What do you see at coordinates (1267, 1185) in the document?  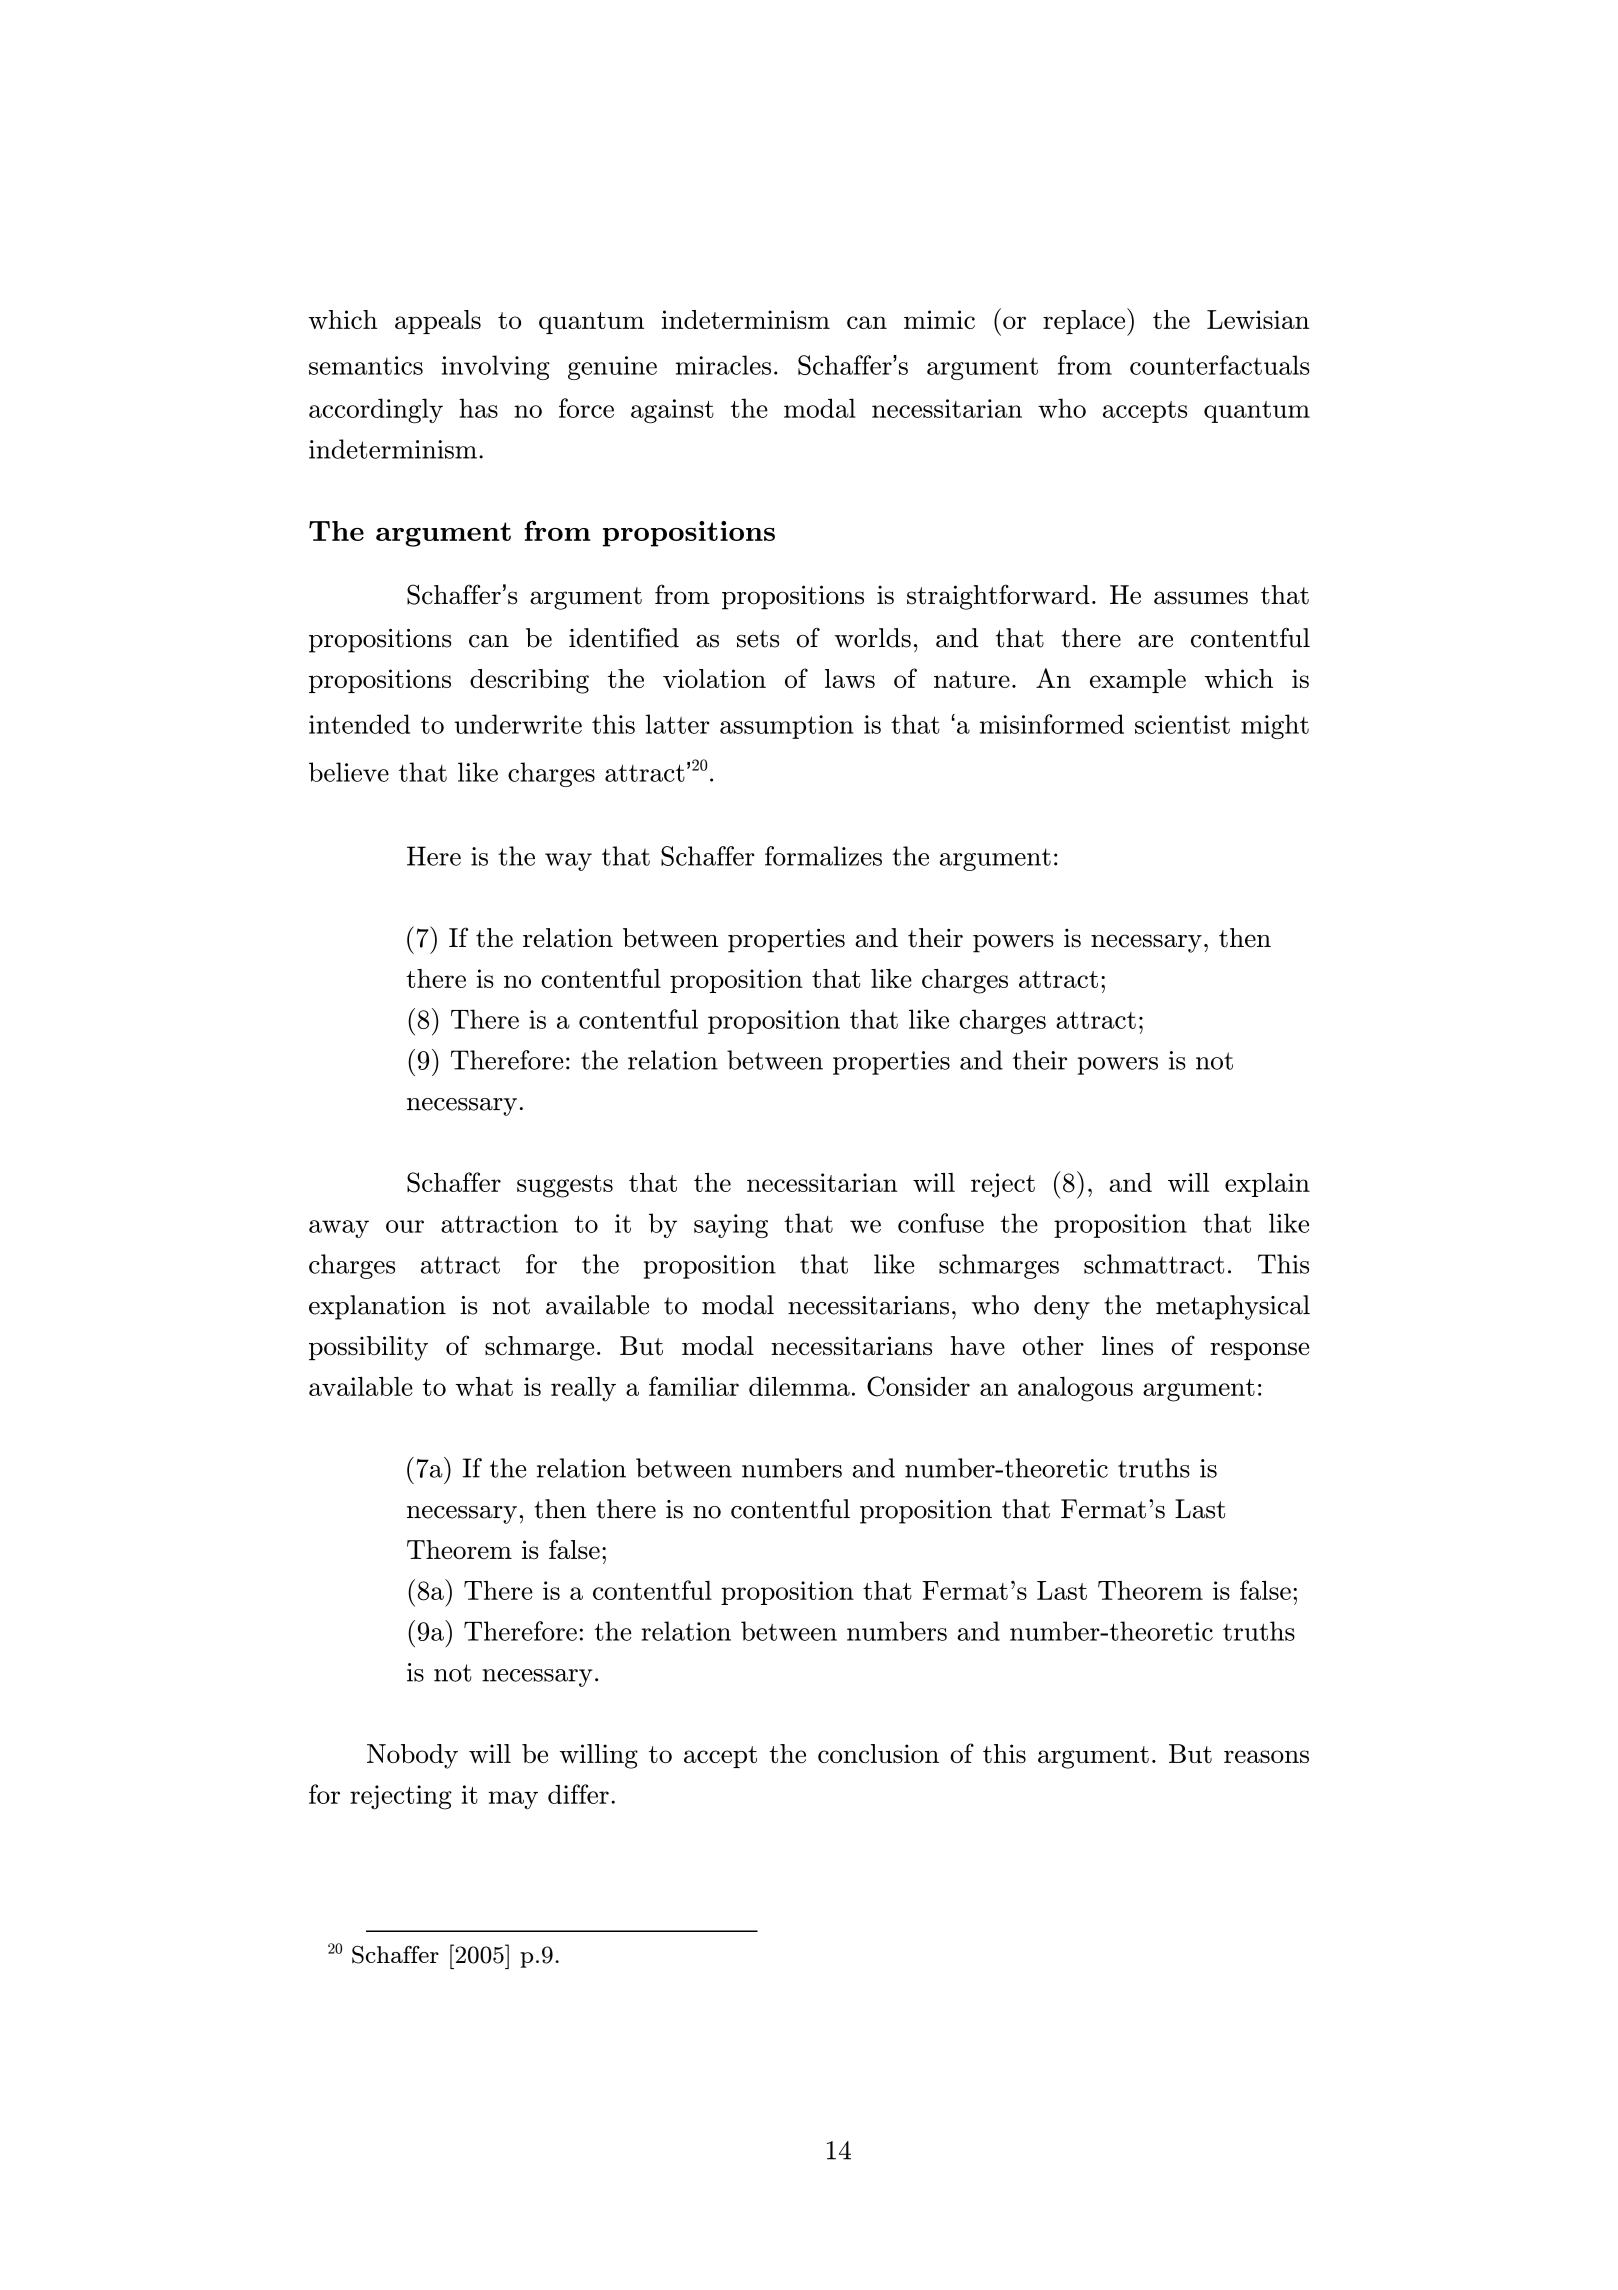 I see `explain` at bounding box center [1267, 1185].
